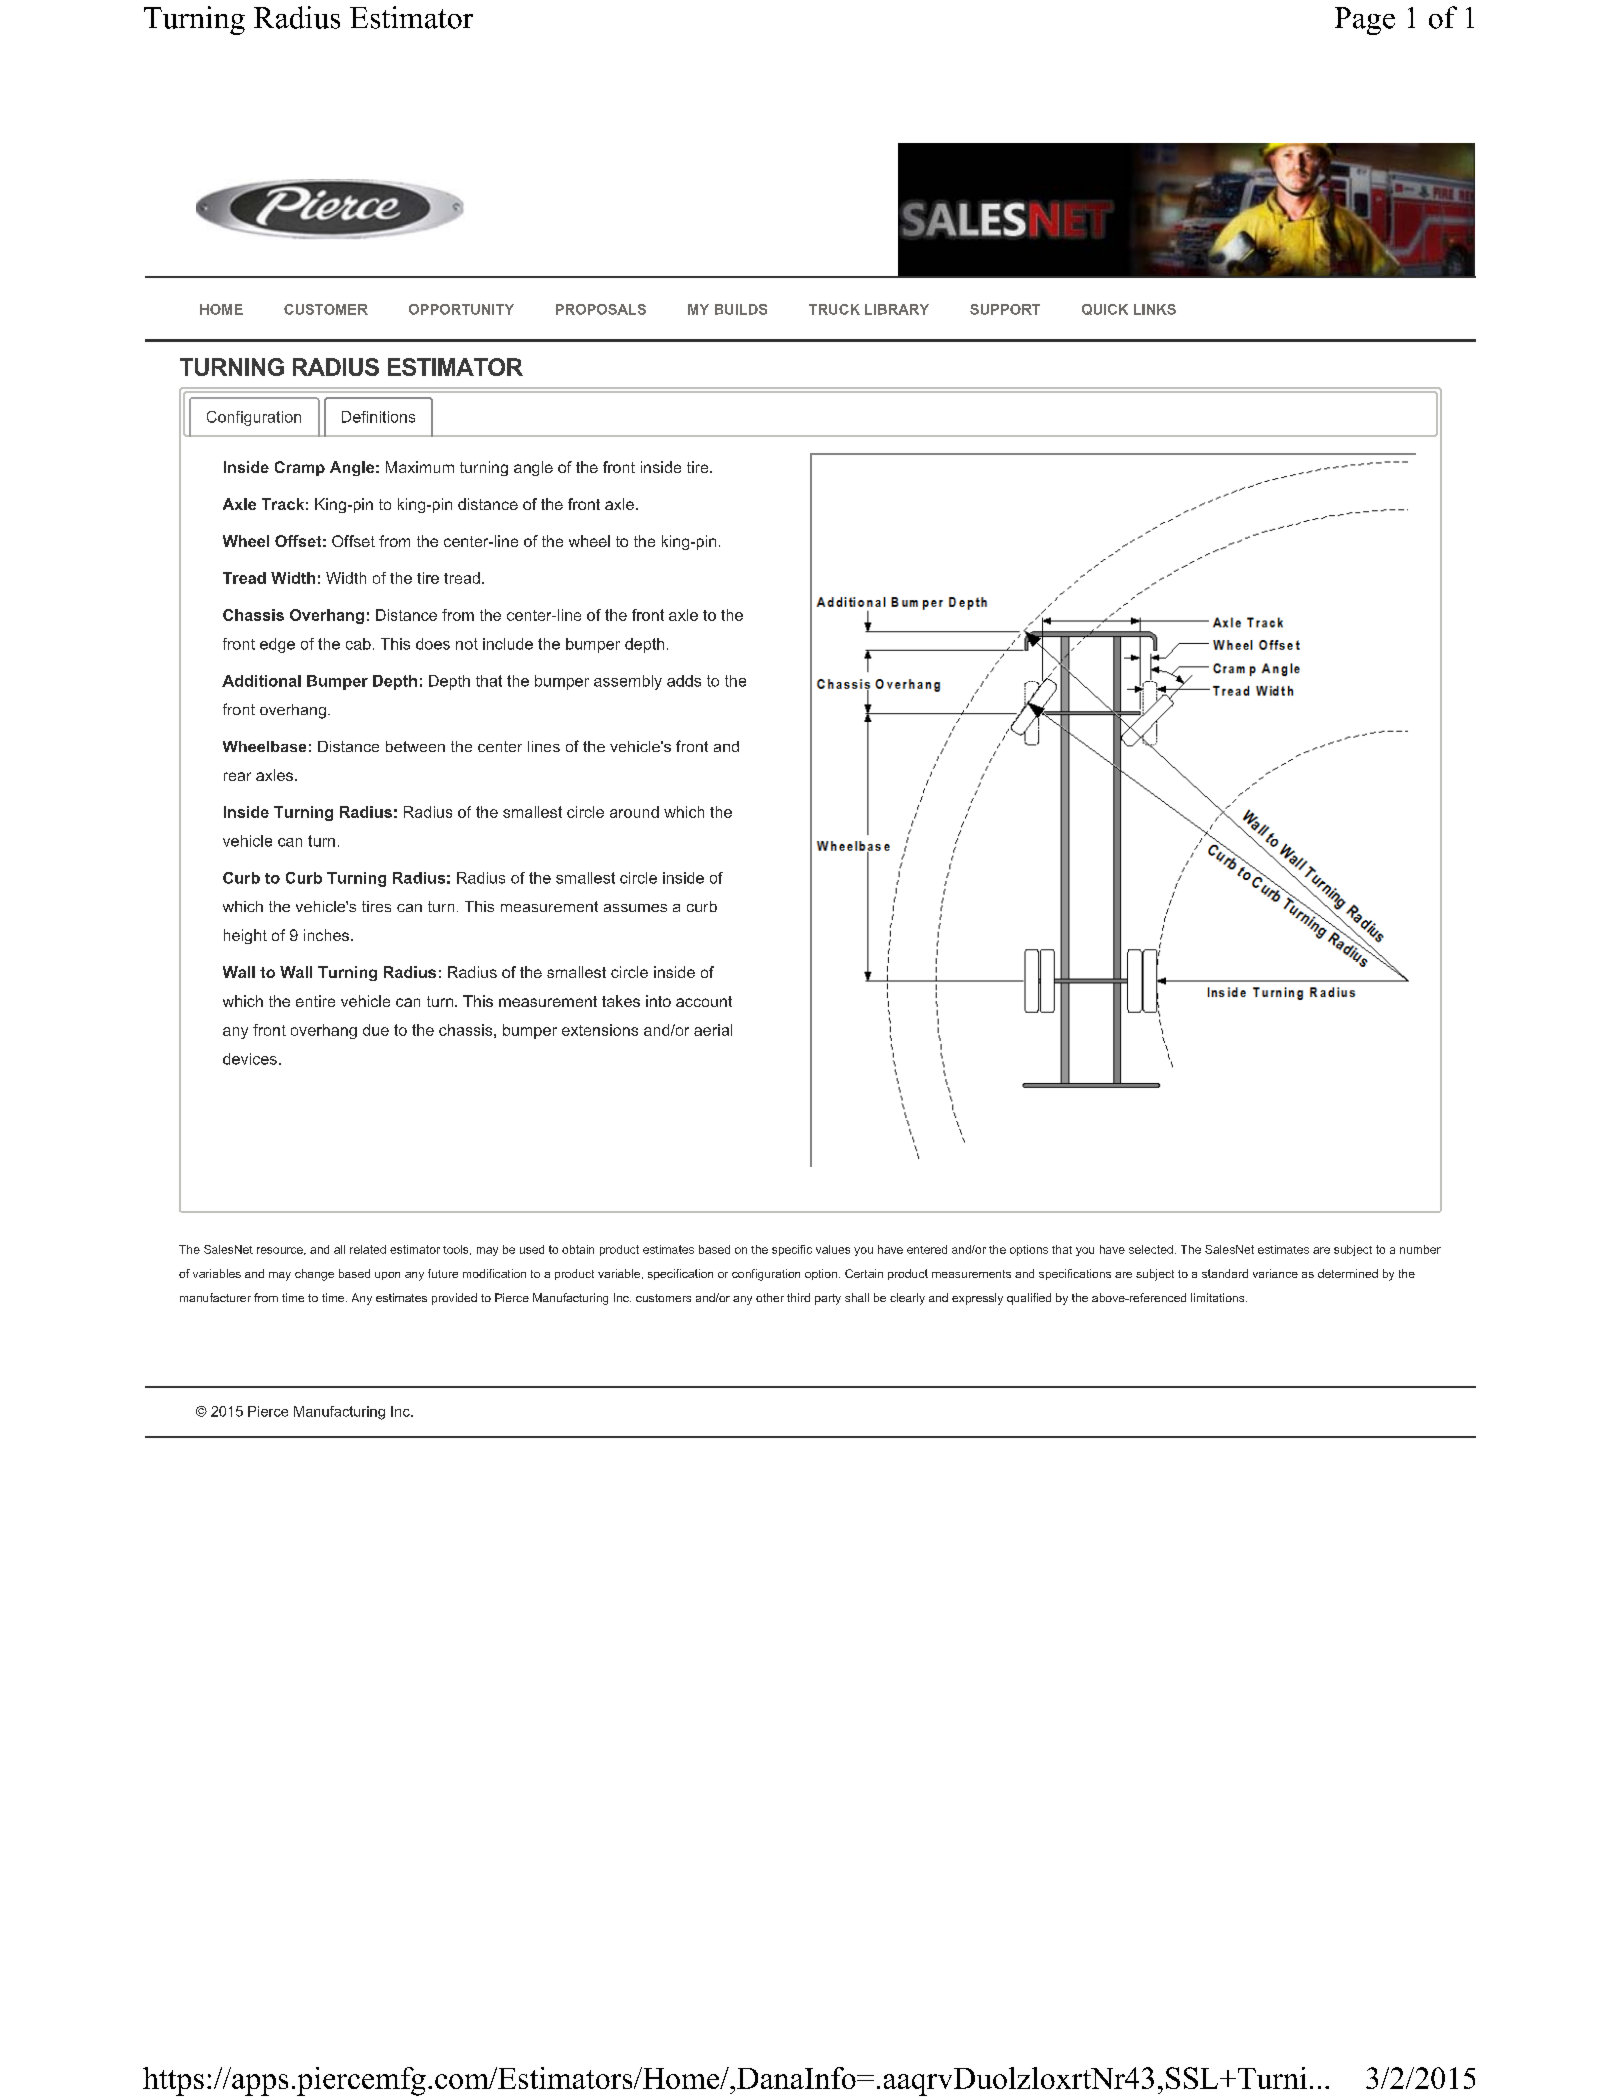 The width and height of the image is (1621, 2097). What do you see at coordinates (635, 908) in the image?
I see `assumes` at bounding box center [635, 908].
